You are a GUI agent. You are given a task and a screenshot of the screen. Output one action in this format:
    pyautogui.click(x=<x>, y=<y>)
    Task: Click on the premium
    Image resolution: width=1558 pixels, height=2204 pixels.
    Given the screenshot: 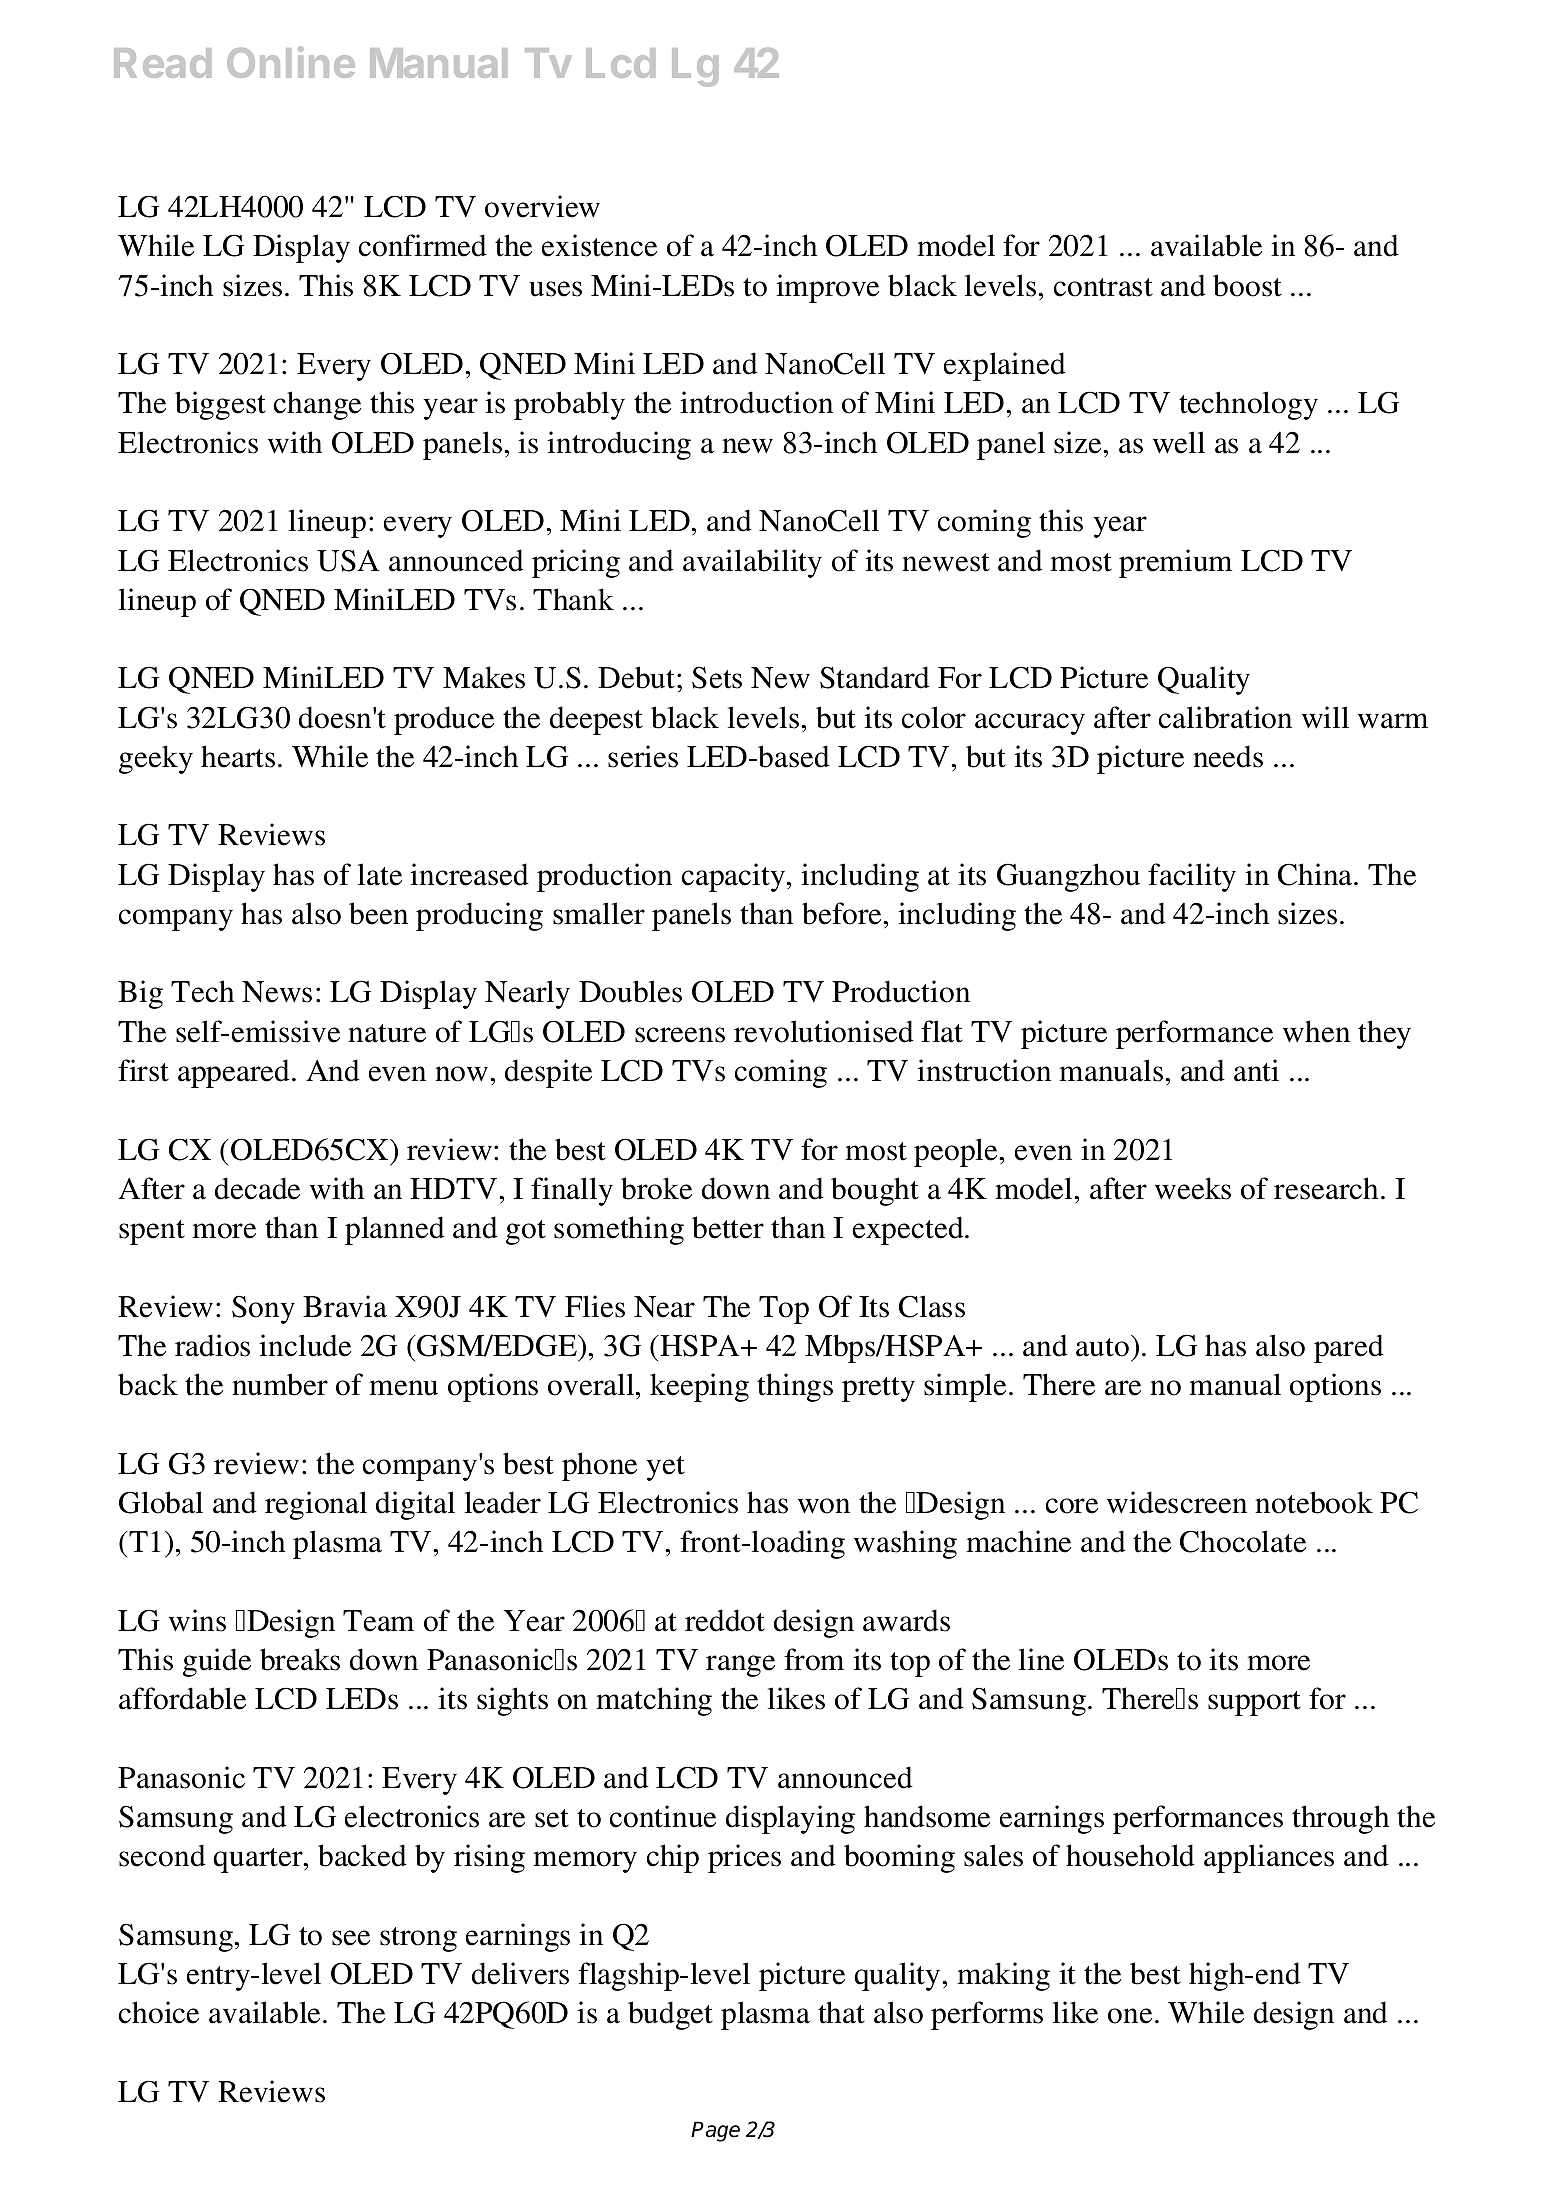 What is the action you would take?
    pyautogui.click(x=1175, y=563)
